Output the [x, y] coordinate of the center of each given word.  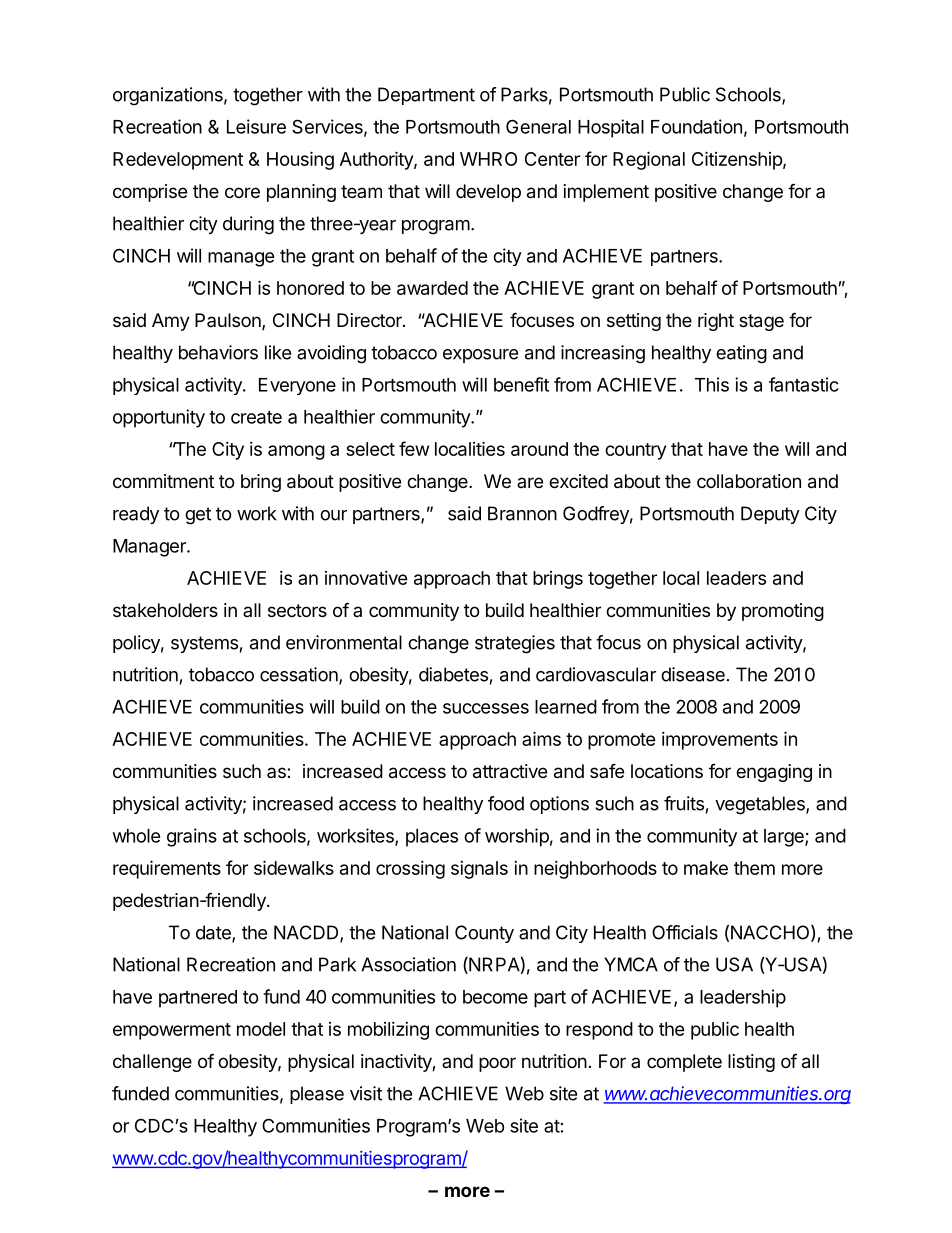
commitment [163, 481]
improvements [720, 741]
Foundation [696, 126]
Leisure [256, 126]
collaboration [749, 481]
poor [497, 1064]
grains [192, 837]
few [414, 448]
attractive [510, 771]
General [538, 126]
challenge [152, 1063]
